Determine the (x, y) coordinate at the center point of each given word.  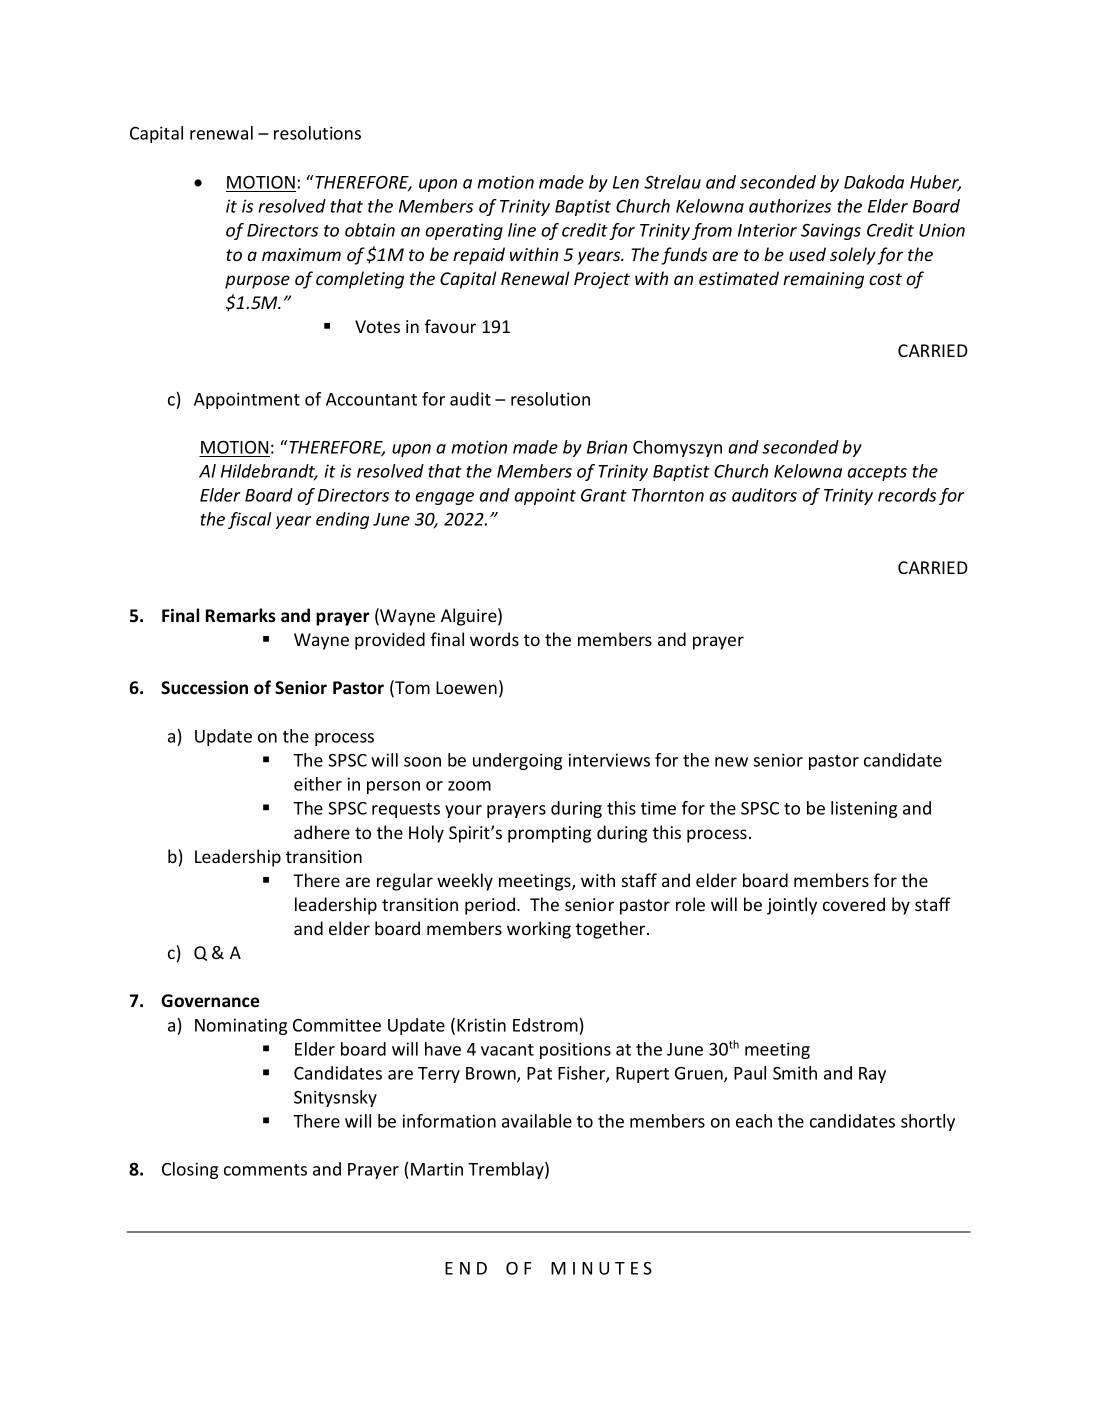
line (522, 230)
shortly (928, 1122)
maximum (301, 254)
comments (265, 1170)
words (494, 639)
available (537, 1121)
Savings (831, 231)
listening (864, 809)
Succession (204, 688)
